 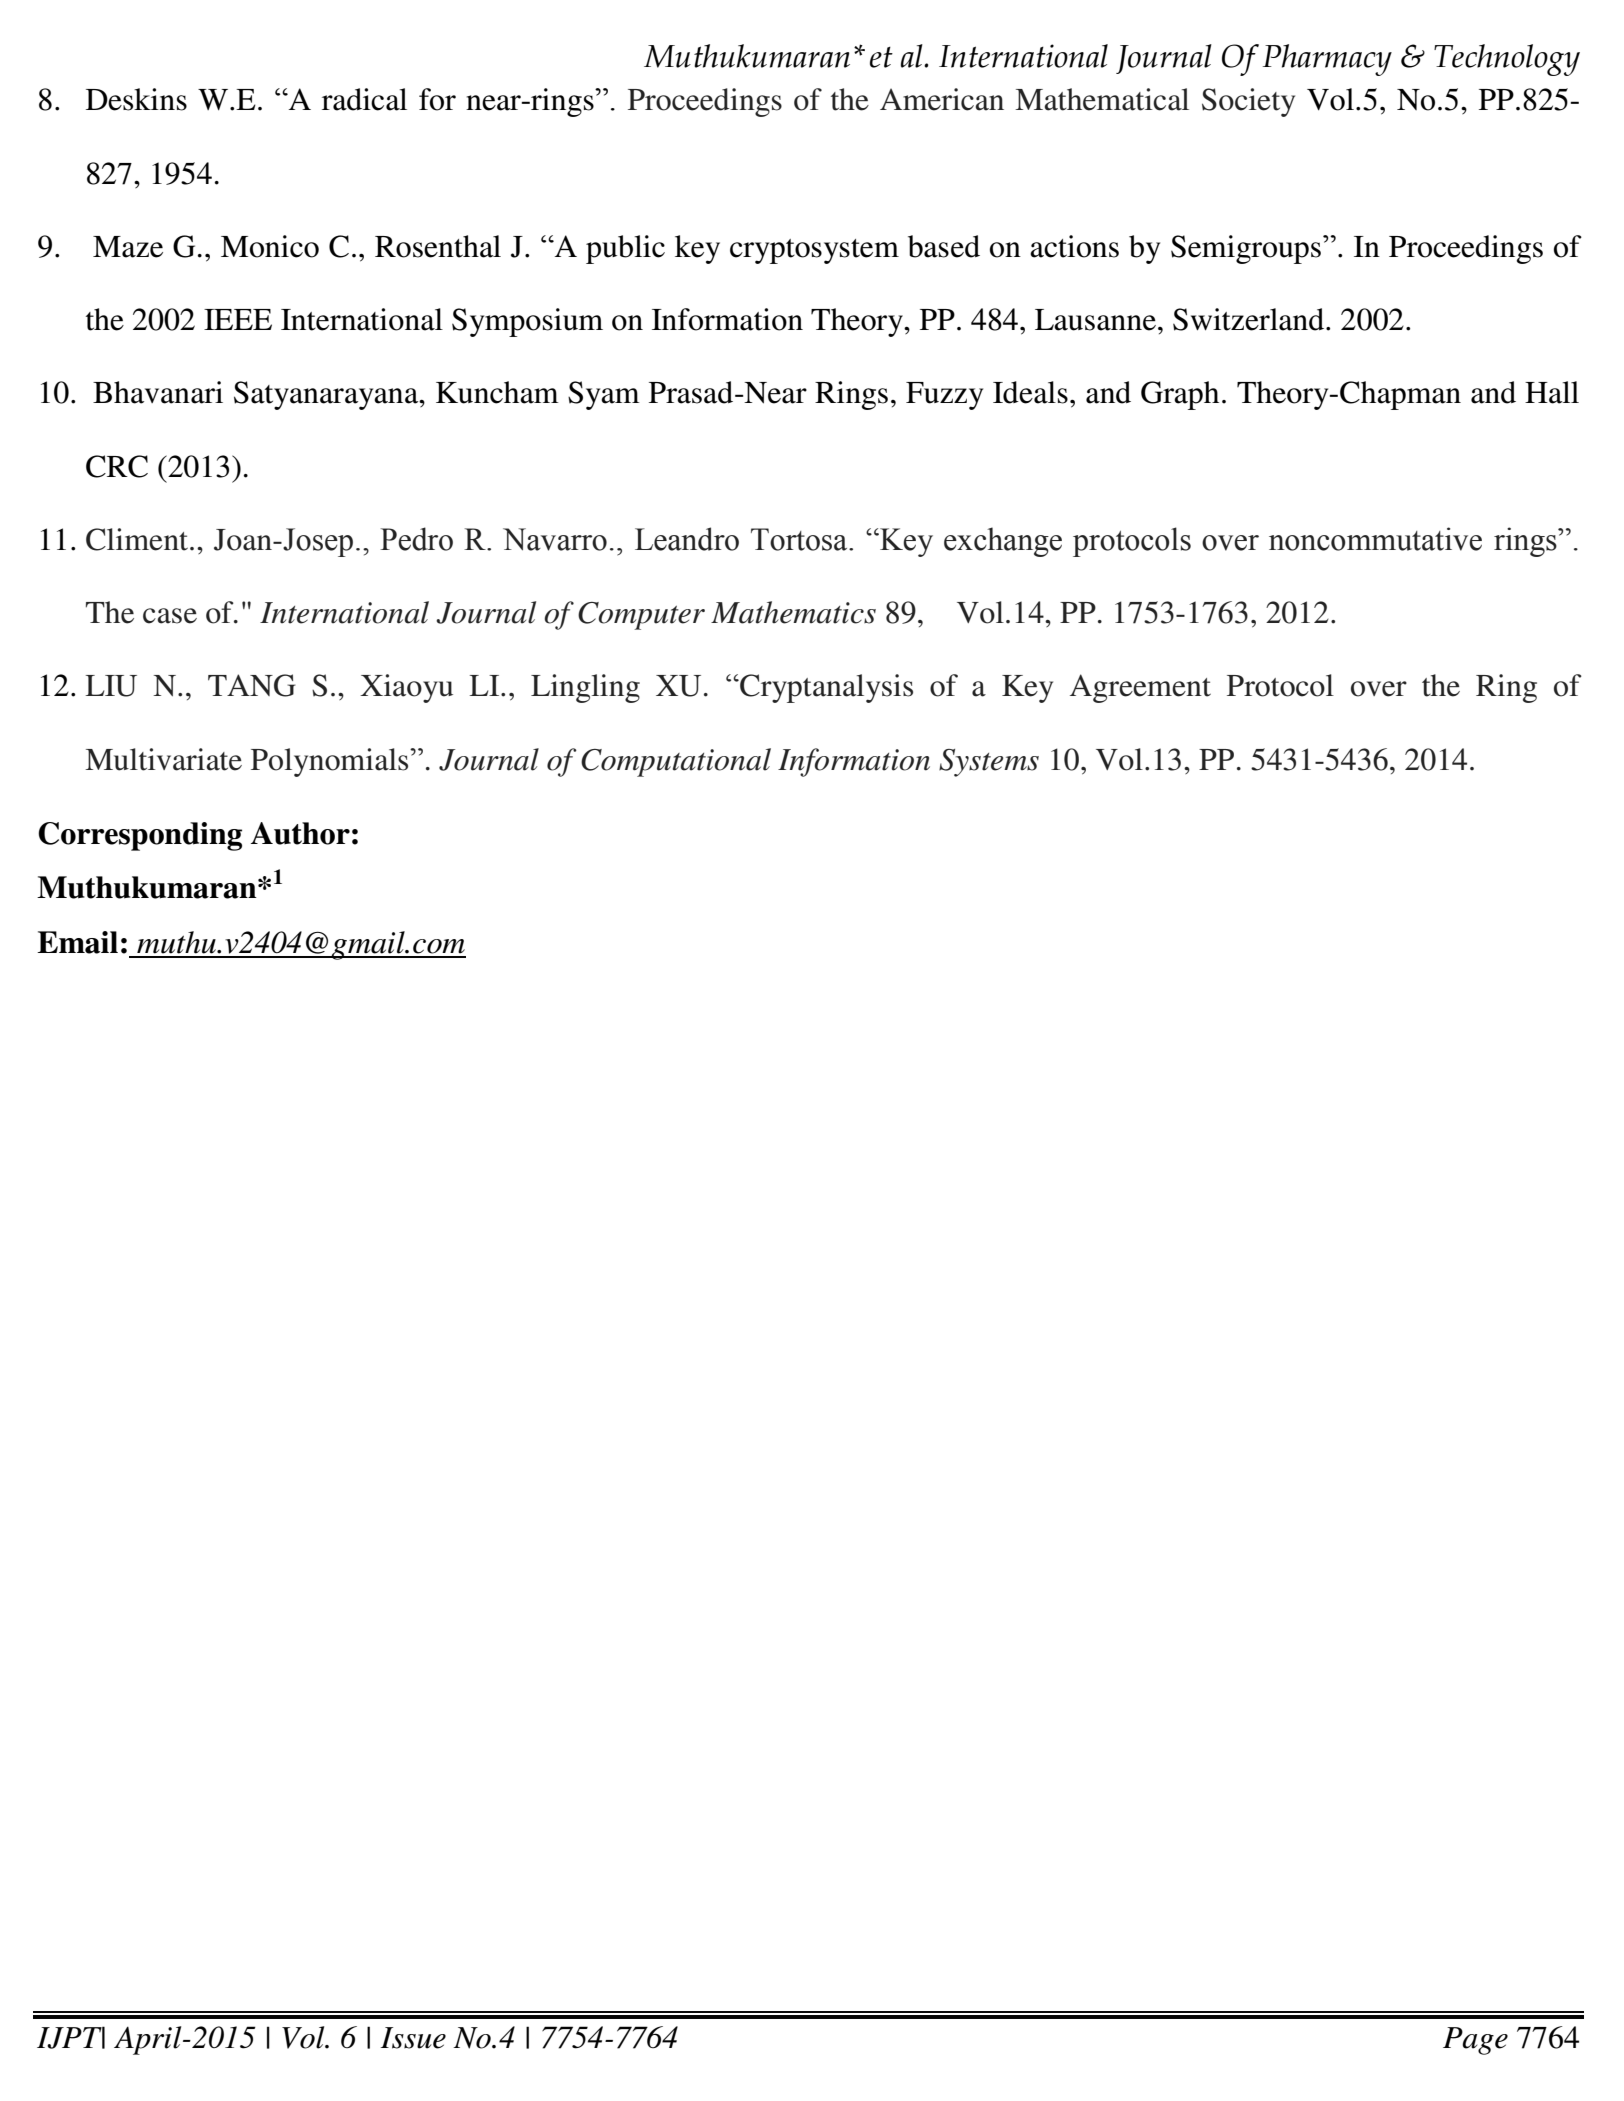 I want to click on Email, so click(x=77, y=942).
